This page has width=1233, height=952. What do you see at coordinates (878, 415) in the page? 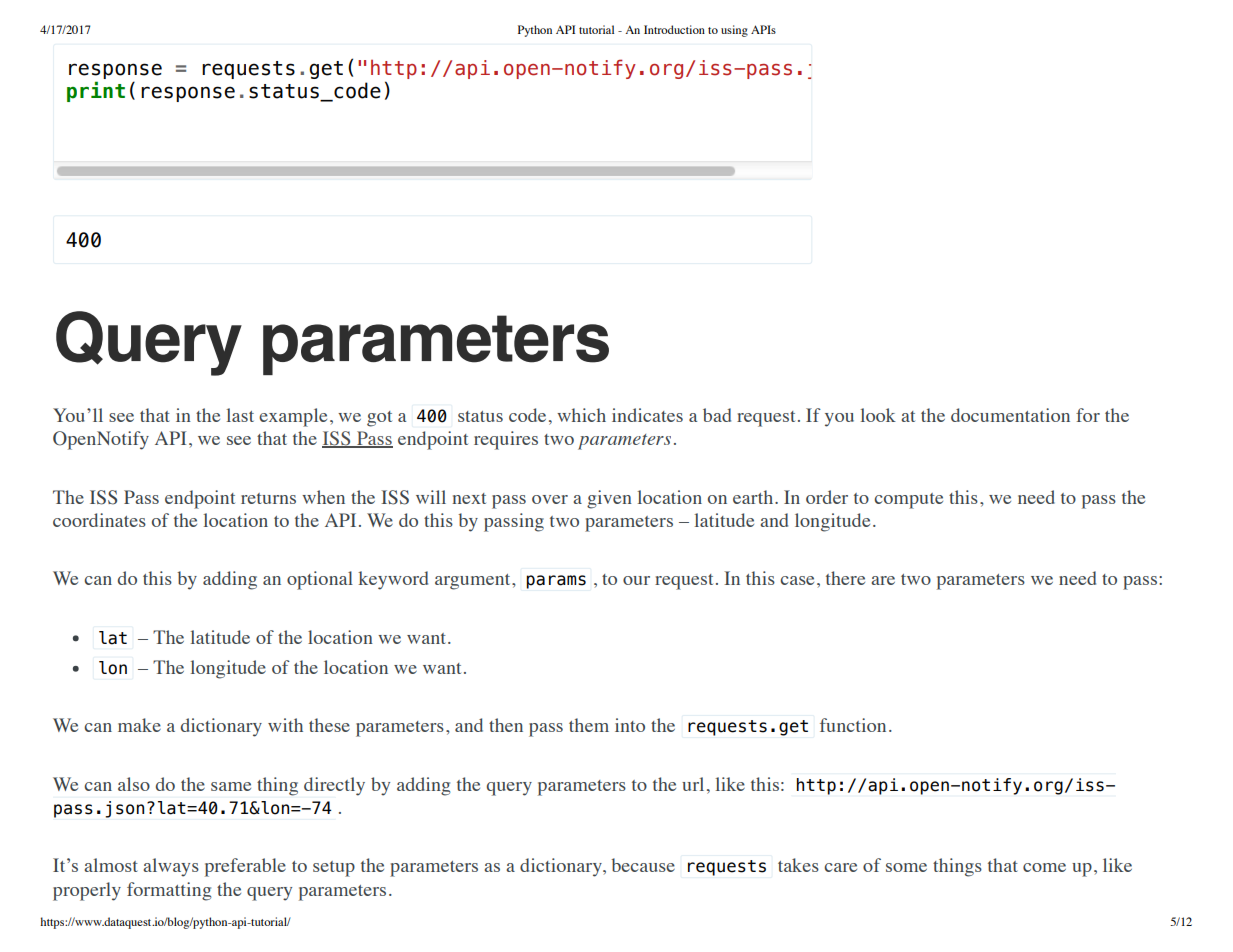
I see `look` at bounding box center [878, 415].
